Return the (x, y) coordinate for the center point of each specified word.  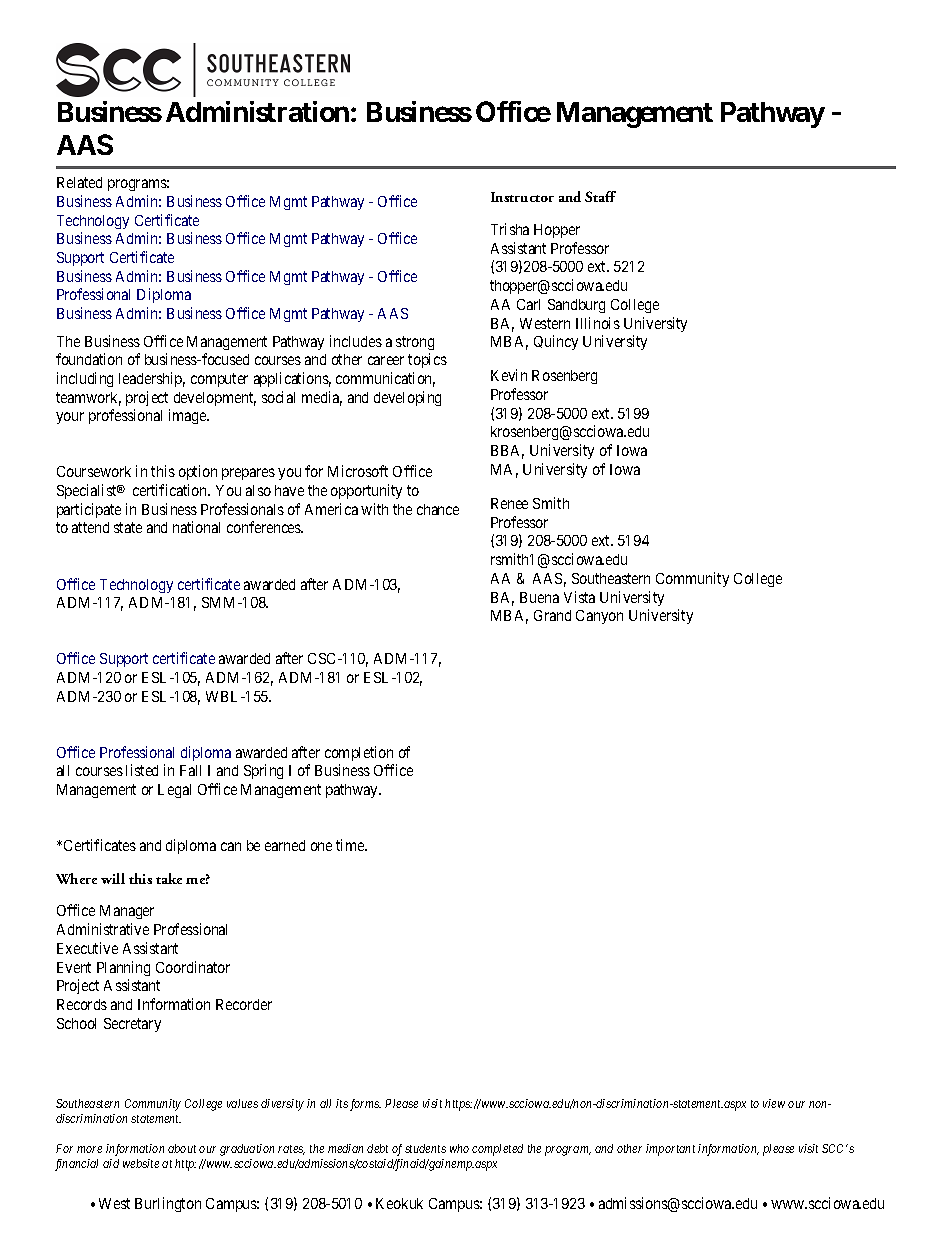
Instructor (522, 197)
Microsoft (358, 471)
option (198, 472)
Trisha (510, 229)
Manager (127, 912)
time (351, 845)
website (141, 1163)
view (774, 1103)
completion (359, 753)
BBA (507, 452)
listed (142, 770)
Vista (579, 597)
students (425, 1148)
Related (79, 182)
